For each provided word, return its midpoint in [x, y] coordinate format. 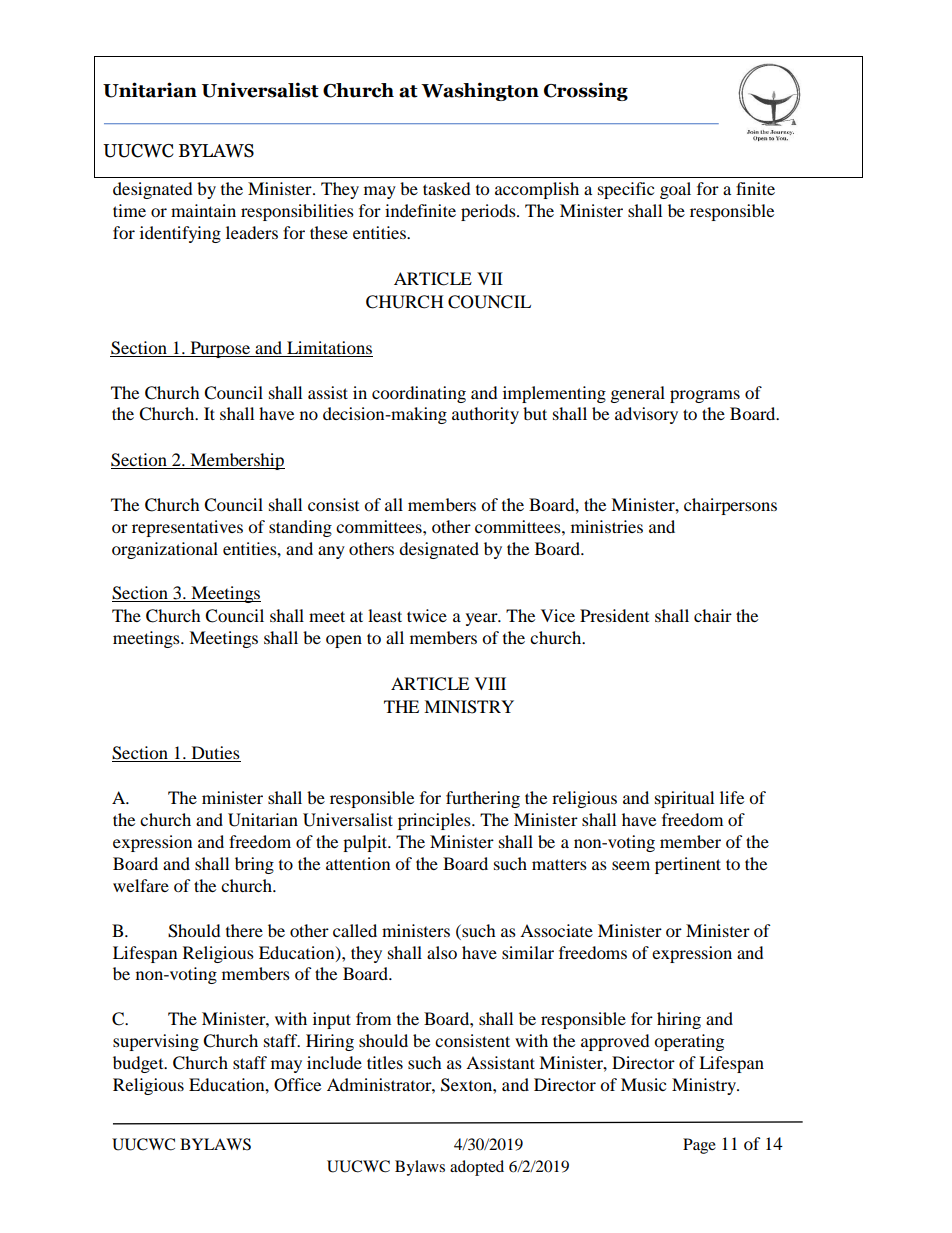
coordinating [419, 394]
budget [139, 1064]
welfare [141, 885]
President [614, 615]
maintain [203, 210]
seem [631, 865]
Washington [480, 91]
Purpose [220, 349]
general [638, 394]
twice [427, 615]
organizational [165, 550]
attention [358, 863]
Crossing [586, 91]
